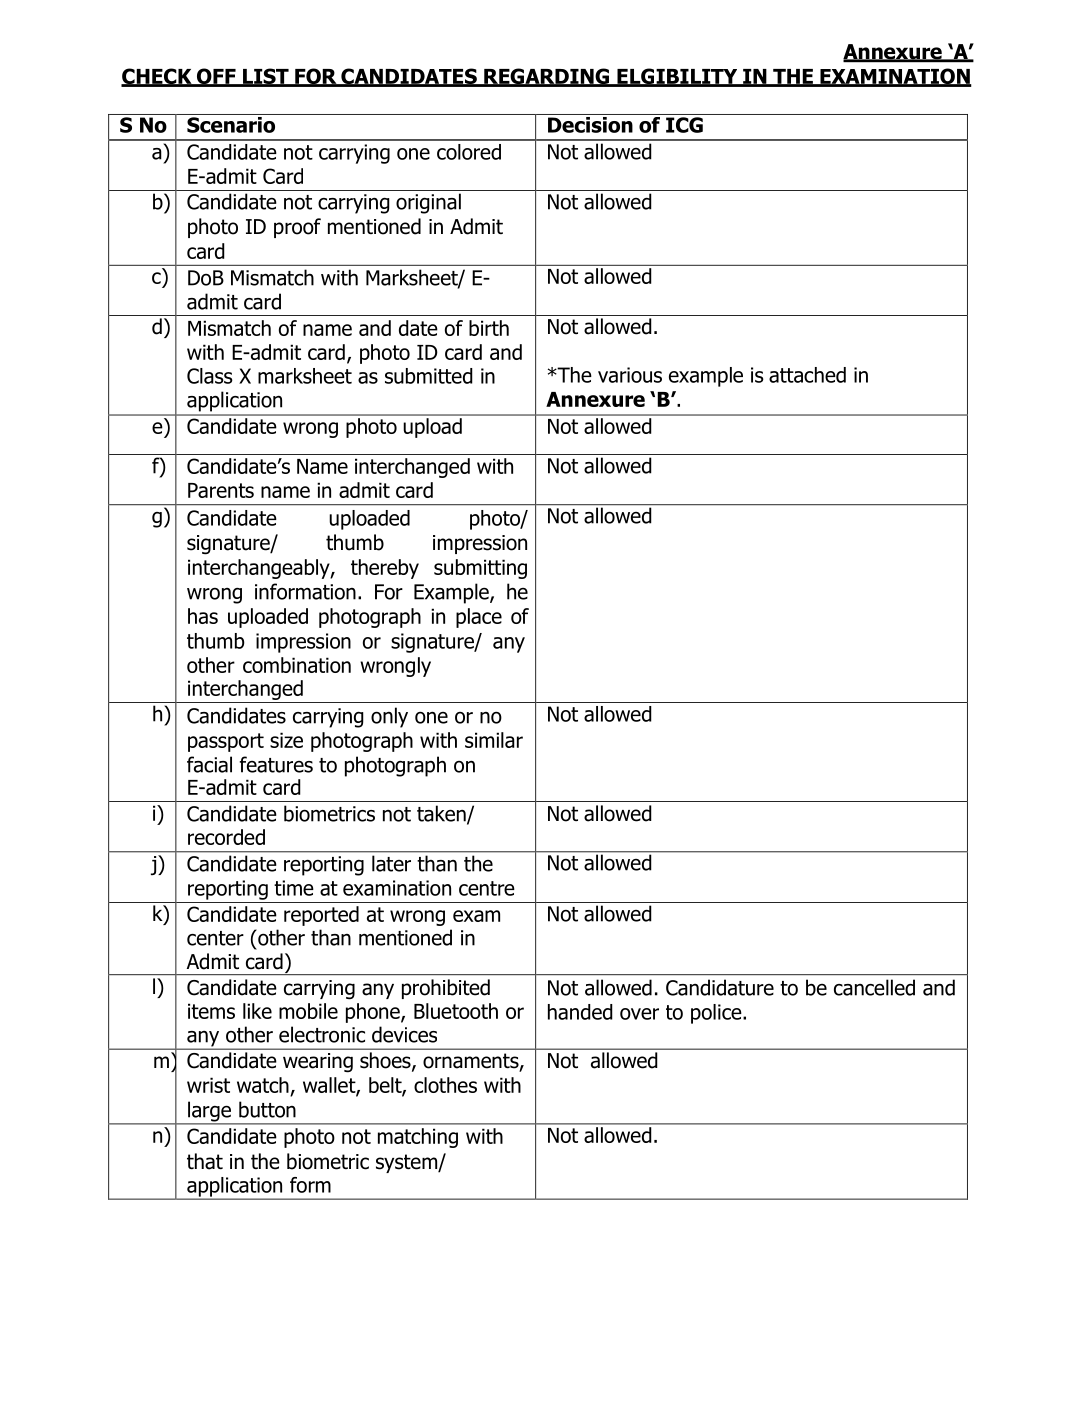 This document has width=1087, height=1406. Describe the element at coordinates (231, 123) in the document. I see `Scenario` at that location.
